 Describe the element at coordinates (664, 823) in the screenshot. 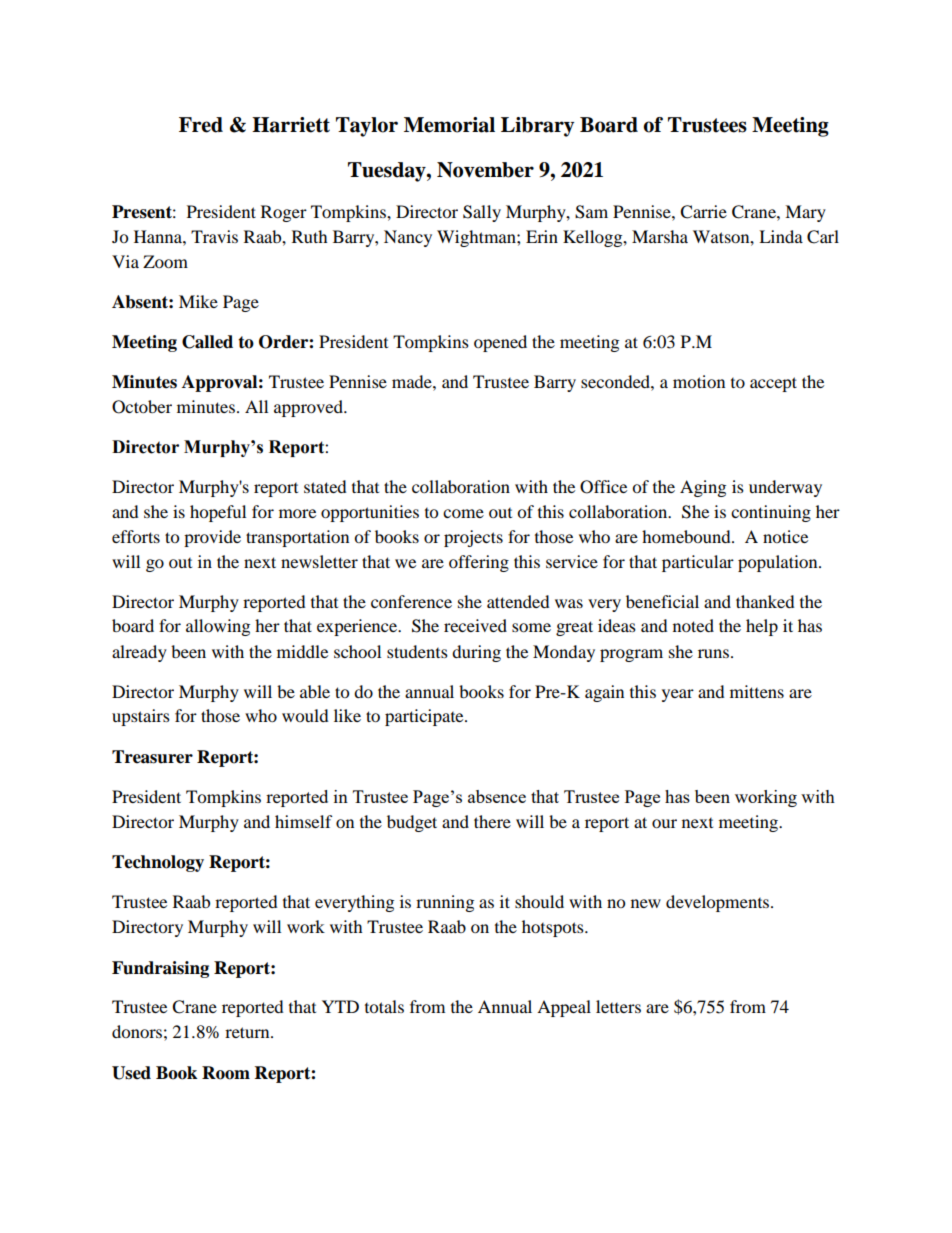

I see `our` at that location.
